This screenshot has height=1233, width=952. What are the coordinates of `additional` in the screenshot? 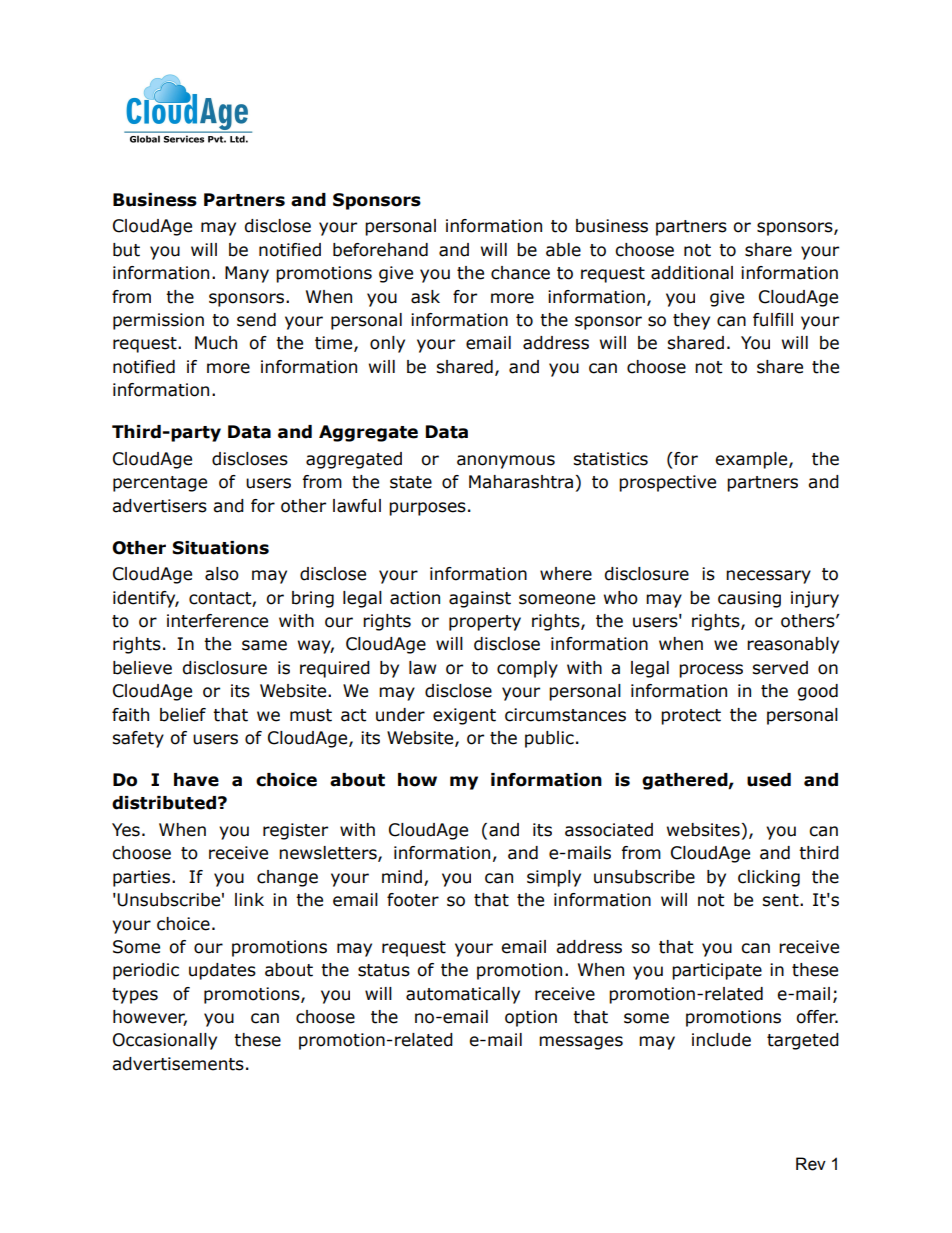 It's located at (692, 273).
